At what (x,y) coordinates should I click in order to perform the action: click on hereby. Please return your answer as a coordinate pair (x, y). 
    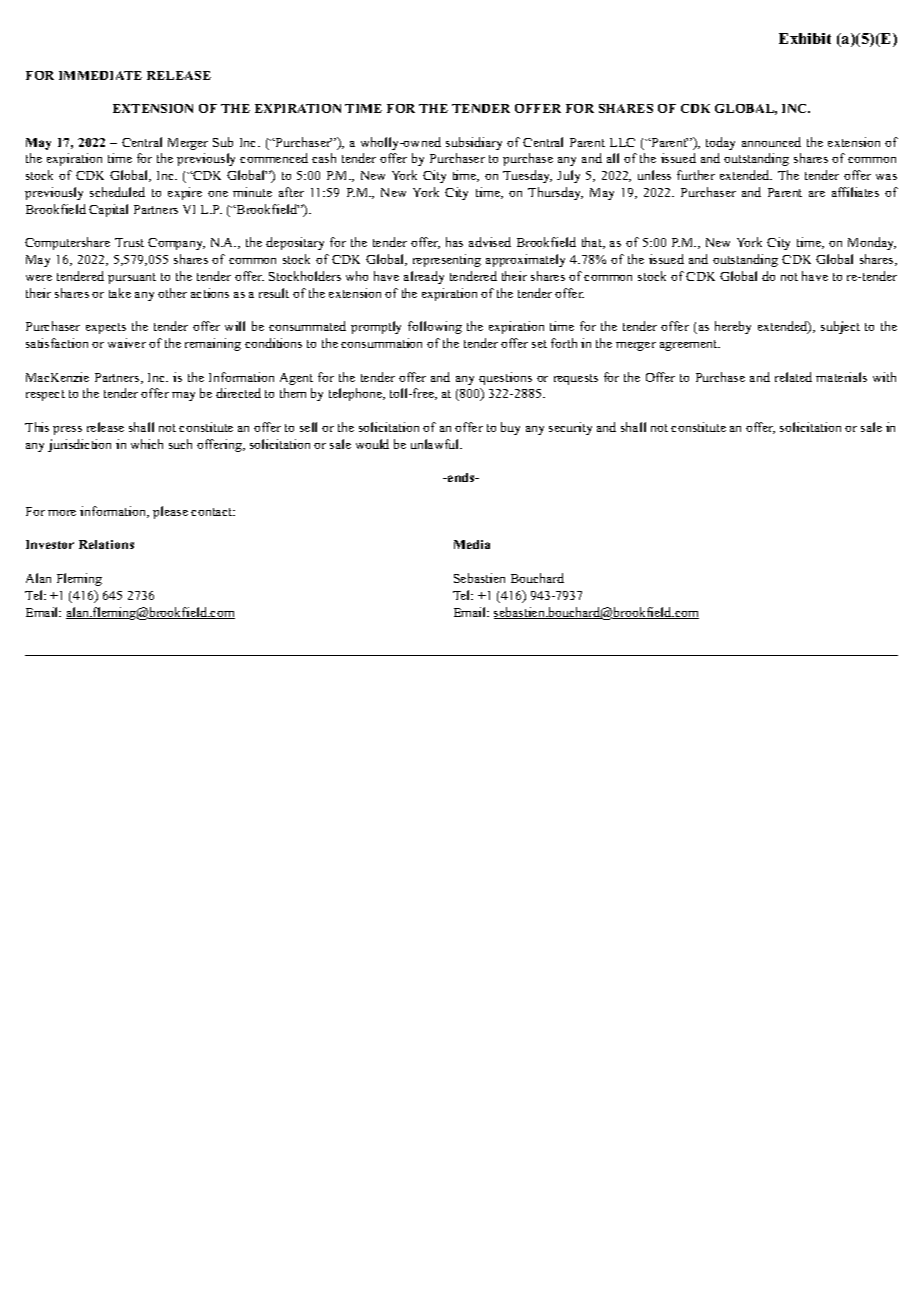
    Looking at the image, I should click on (733, 327).
